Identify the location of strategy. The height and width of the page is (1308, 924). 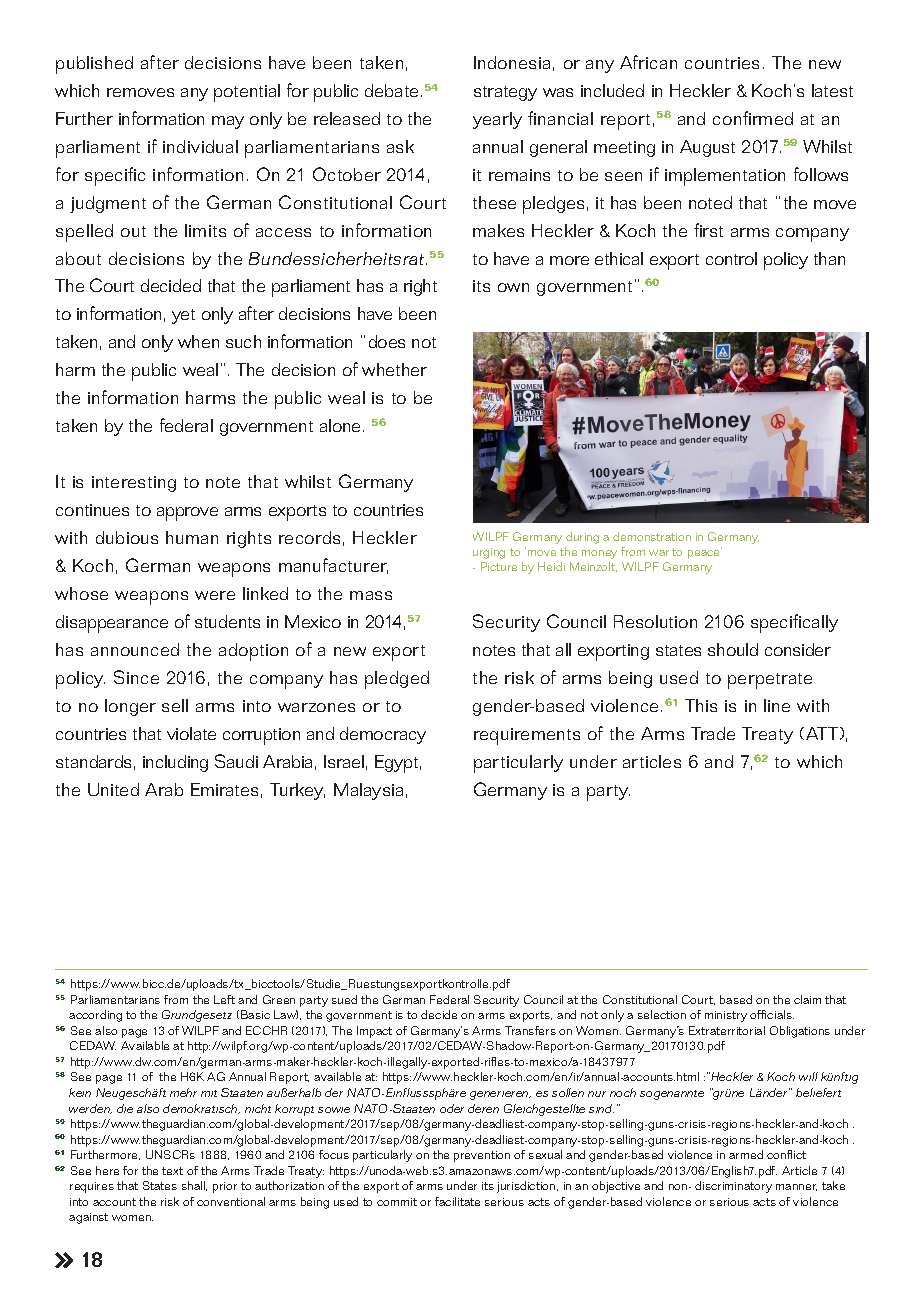
(505, 93).
